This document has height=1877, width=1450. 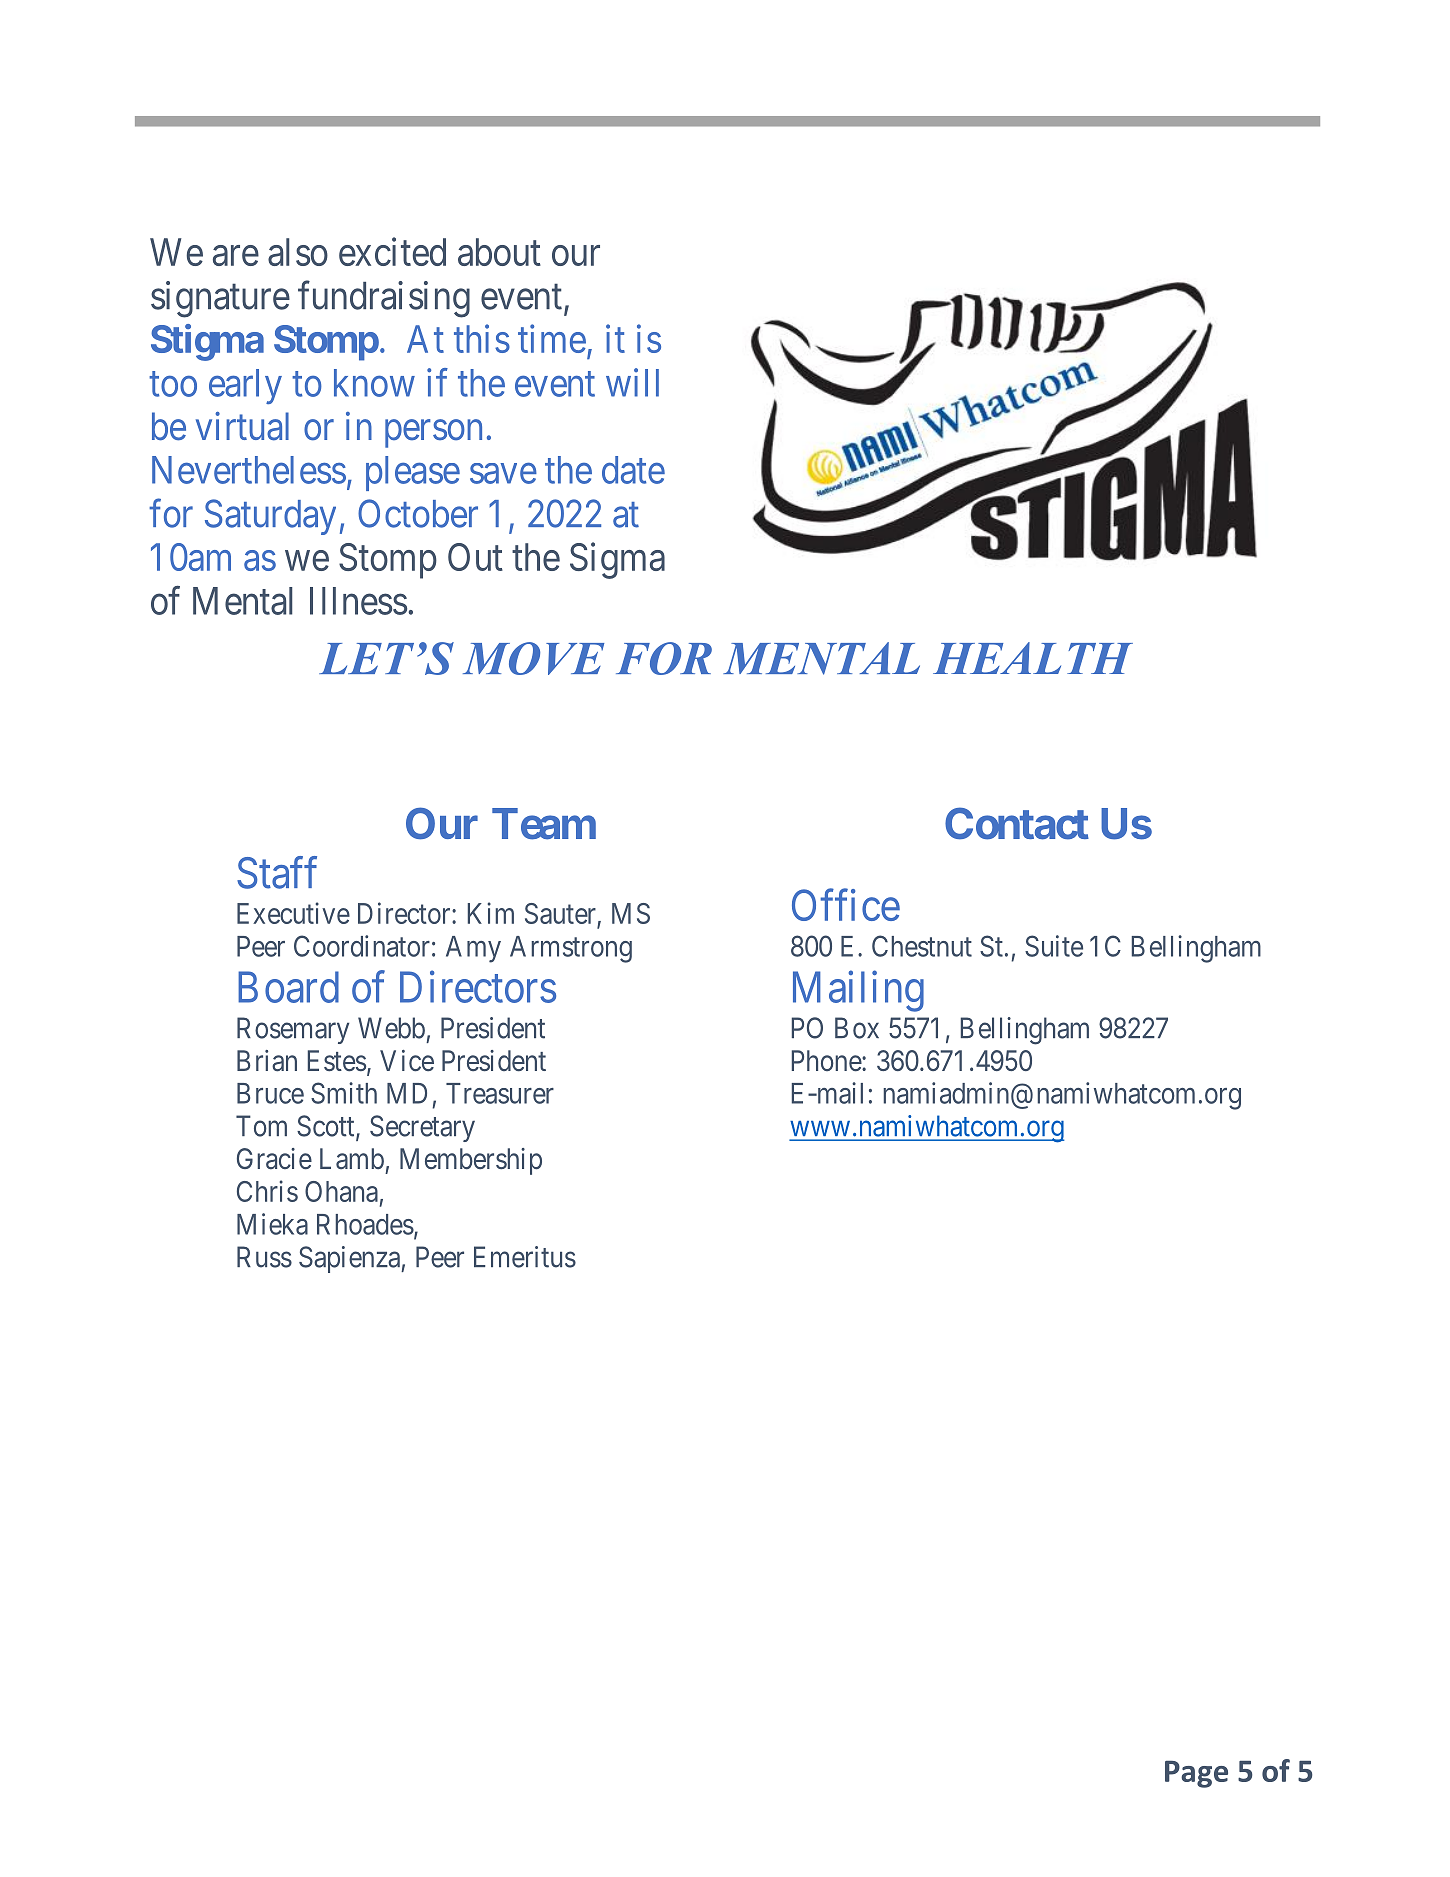 I want to click on will, so click(x=632, y=382).
